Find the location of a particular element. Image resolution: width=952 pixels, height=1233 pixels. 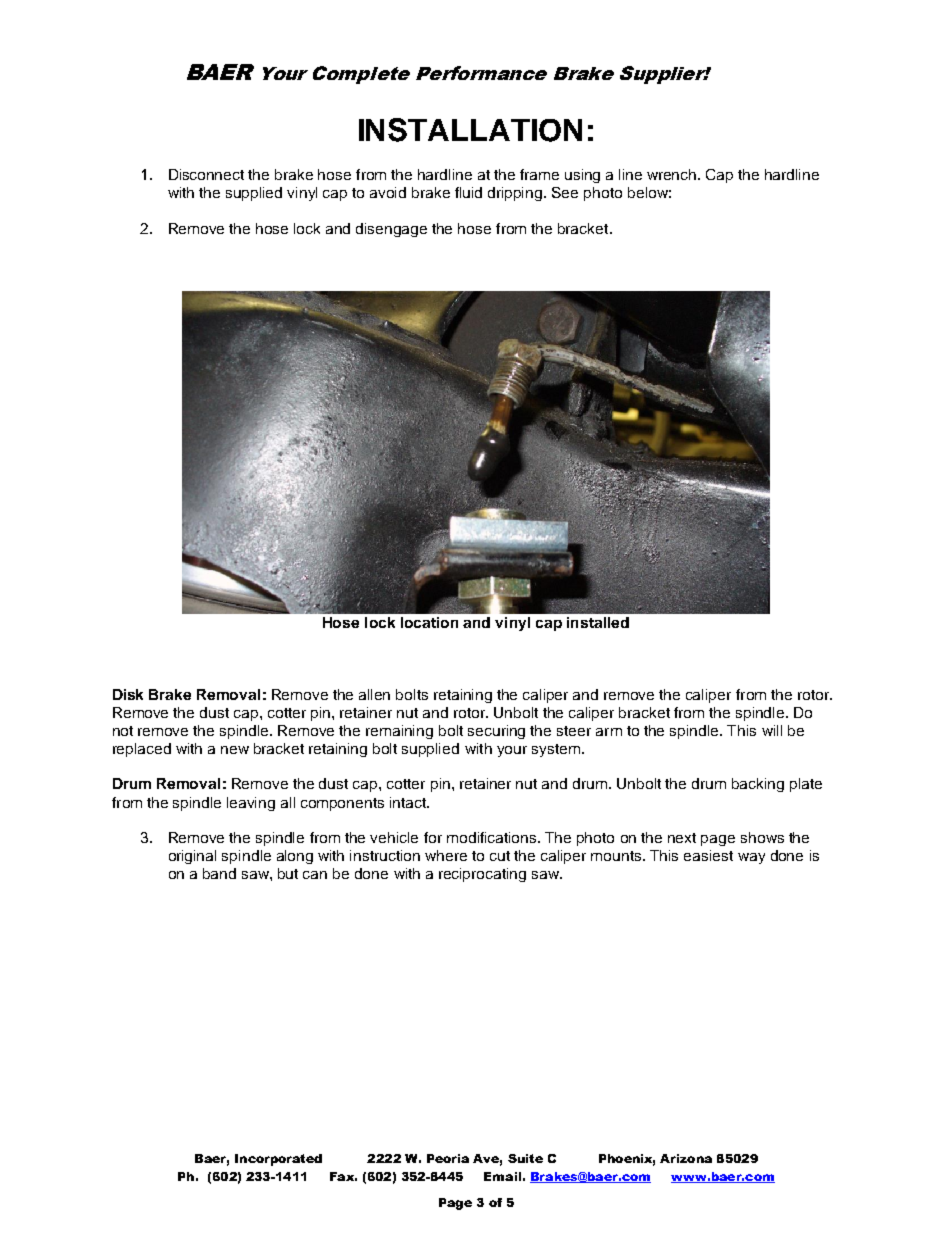

modifications is located at coordinates (493, 837).
